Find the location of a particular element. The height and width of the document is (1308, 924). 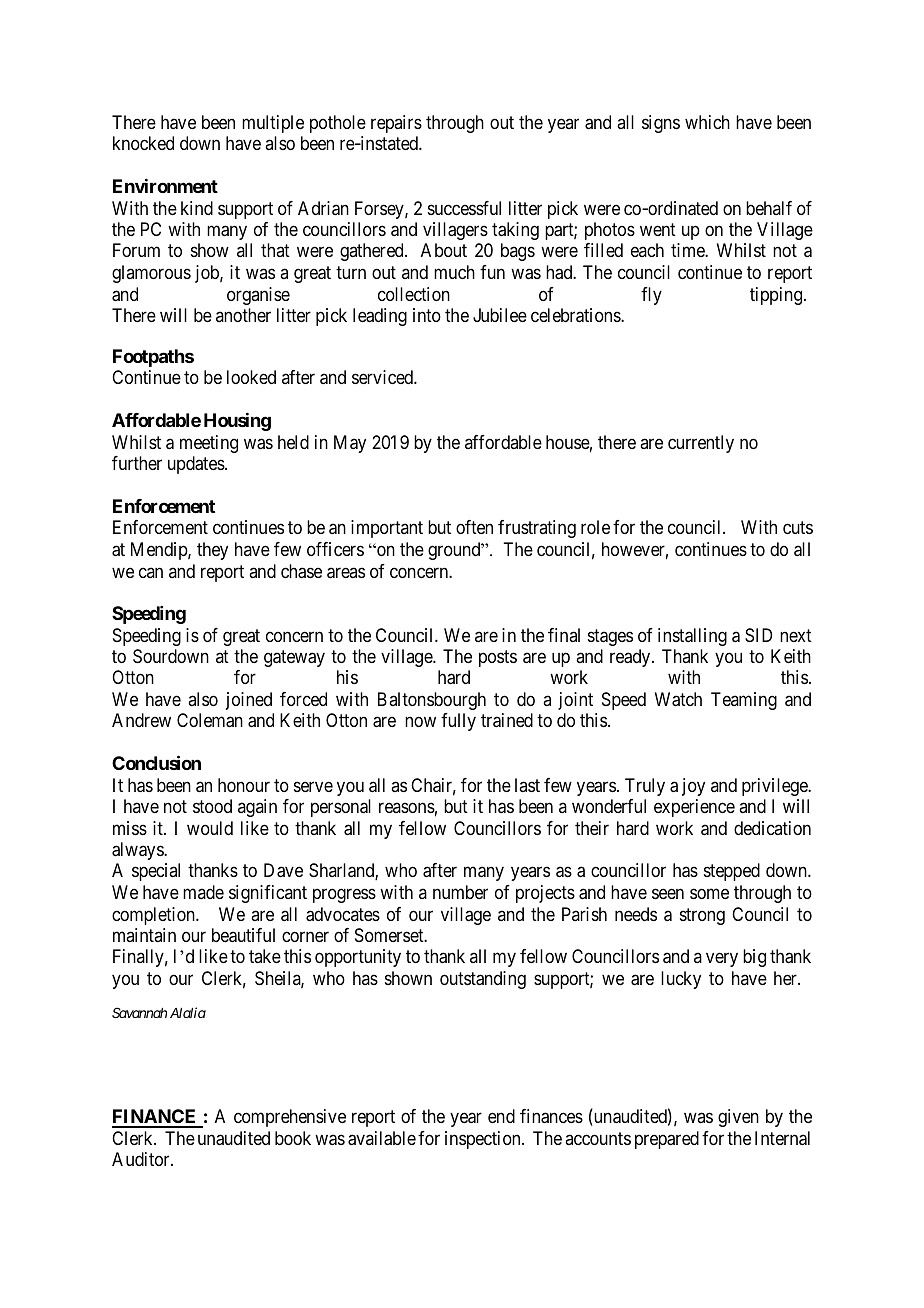

cuts is located at coordinates (798, 528).
